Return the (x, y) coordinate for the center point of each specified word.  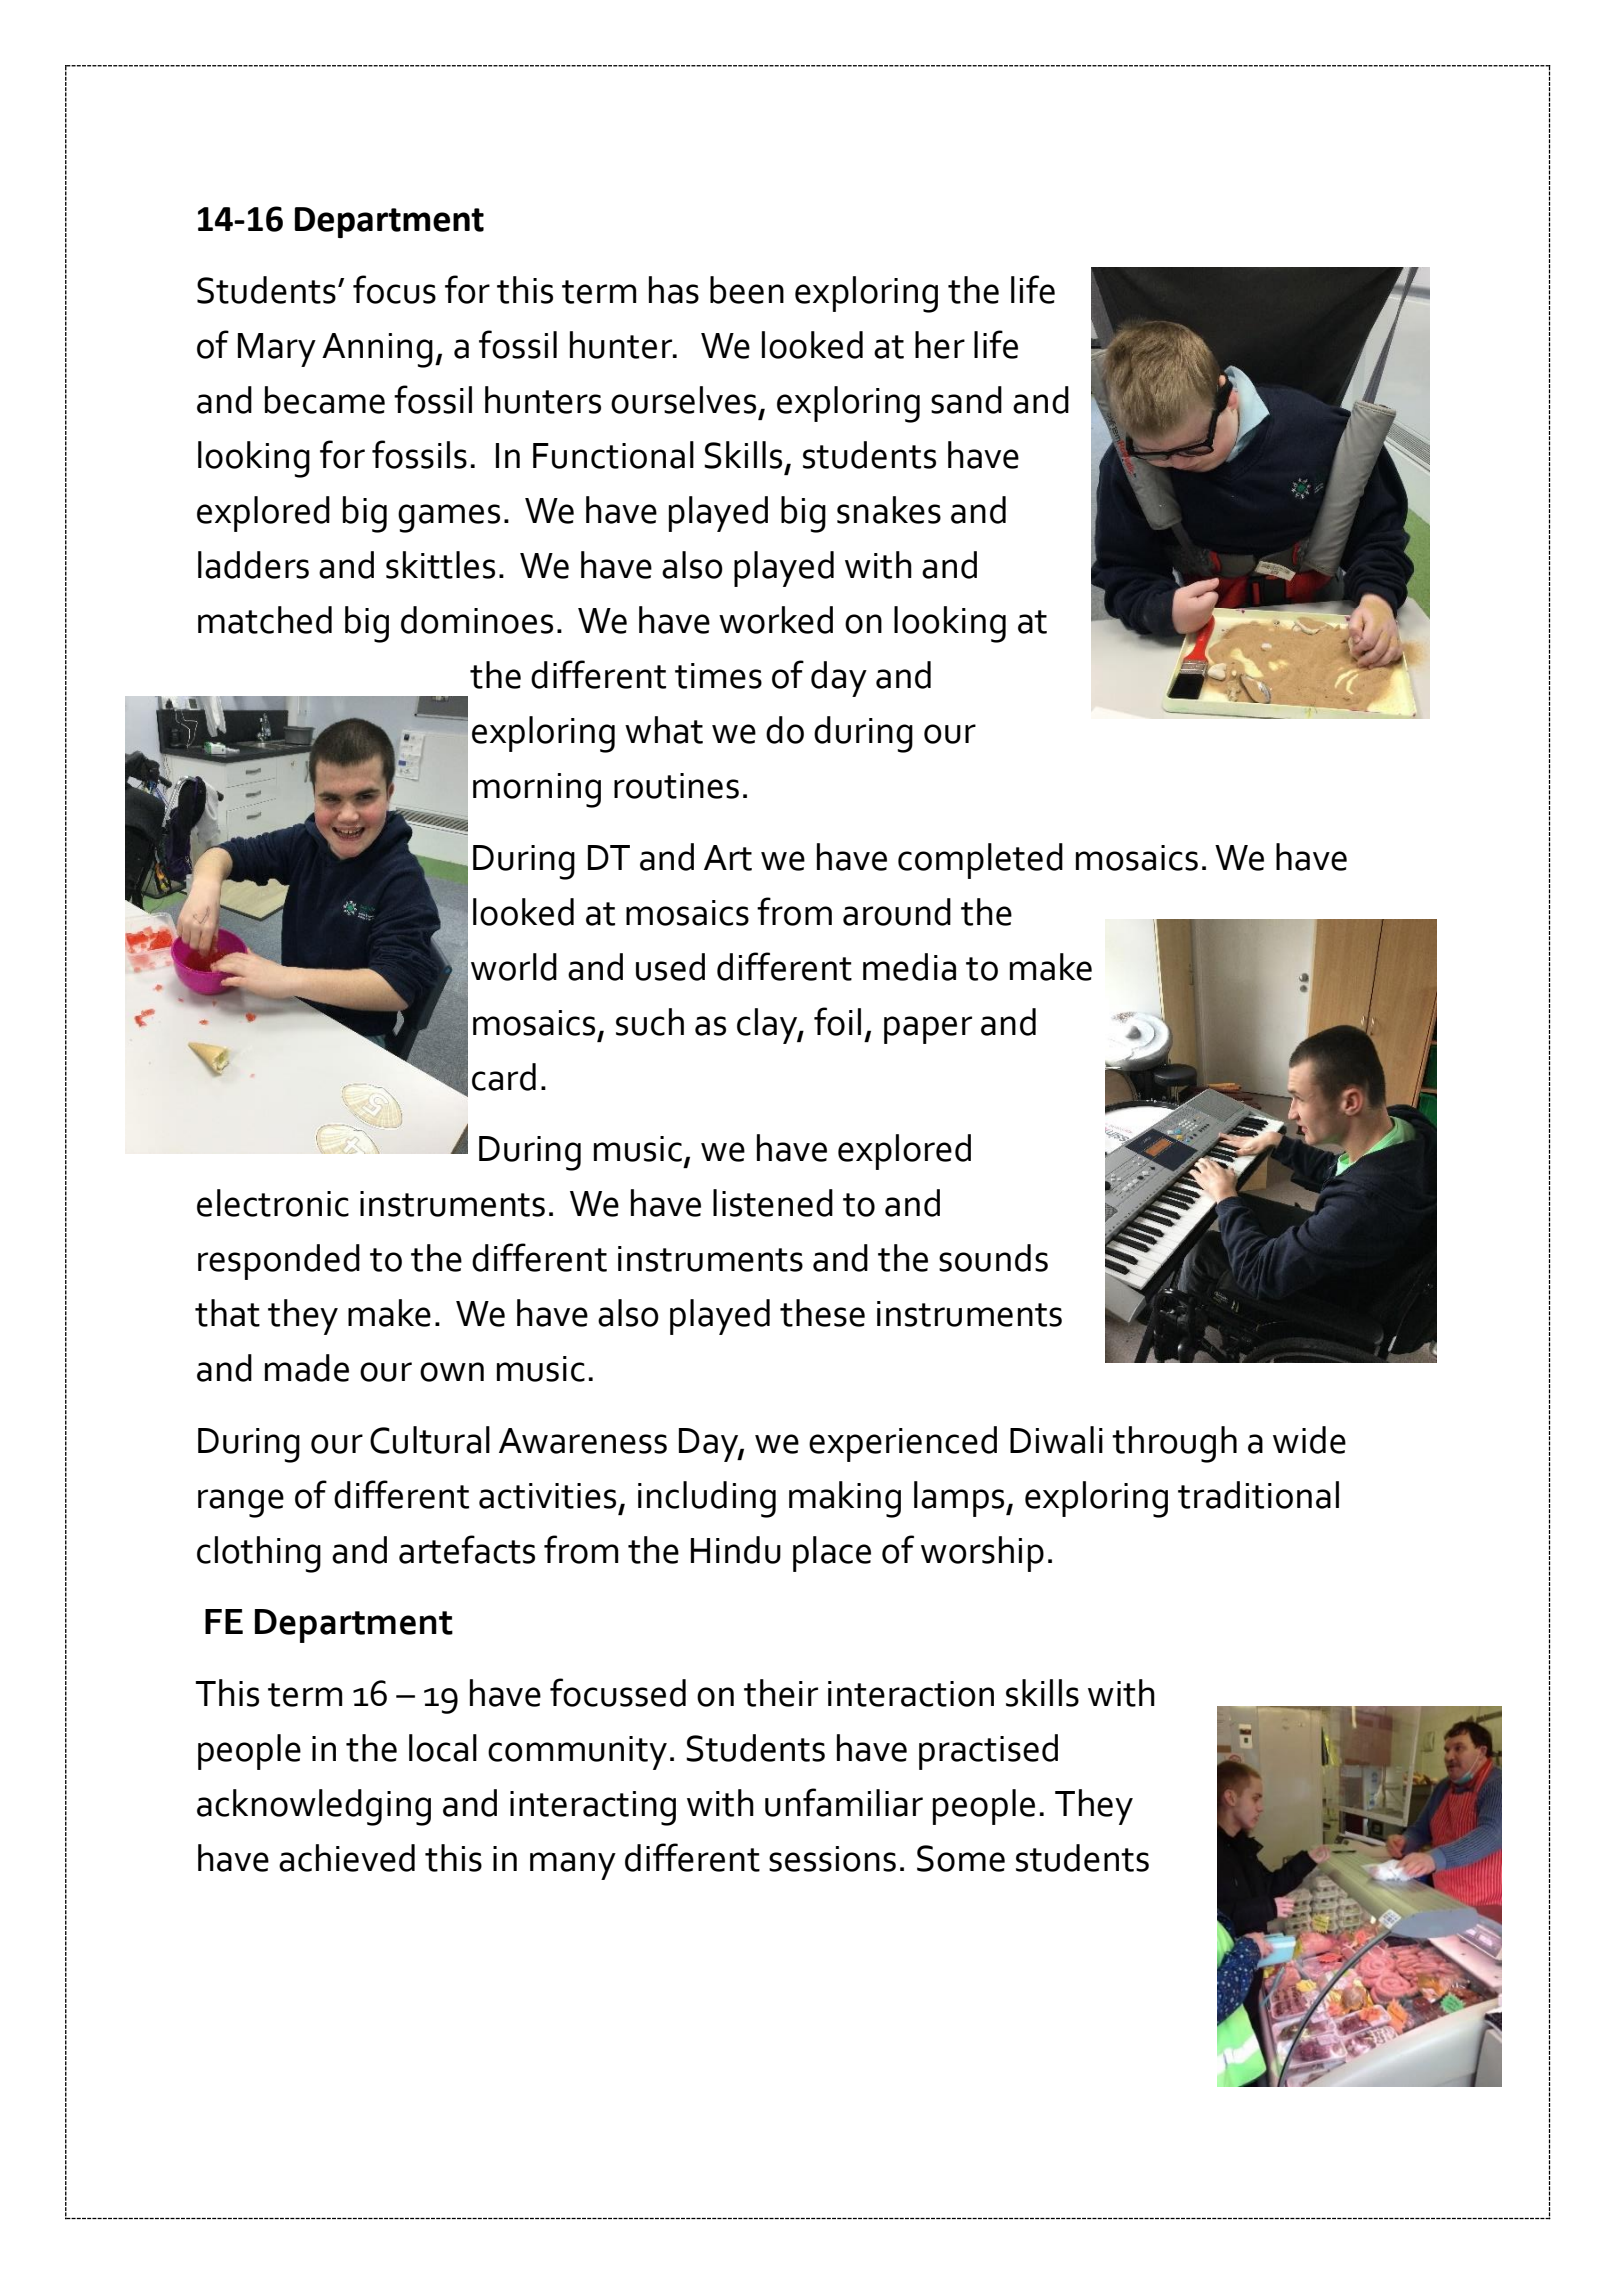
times (718, 676)
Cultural (430, 1440)
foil (837, 1021)
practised (988, 1752)
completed (980, 861)
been (747, 290)
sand (966, 400)
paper (928, 1030)
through (1174, 1444)
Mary (277, 350)
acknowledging (314, 1807)
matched (265, 620)
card (504, 1077)
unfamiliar (844, 1802)
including (707, 1499)
